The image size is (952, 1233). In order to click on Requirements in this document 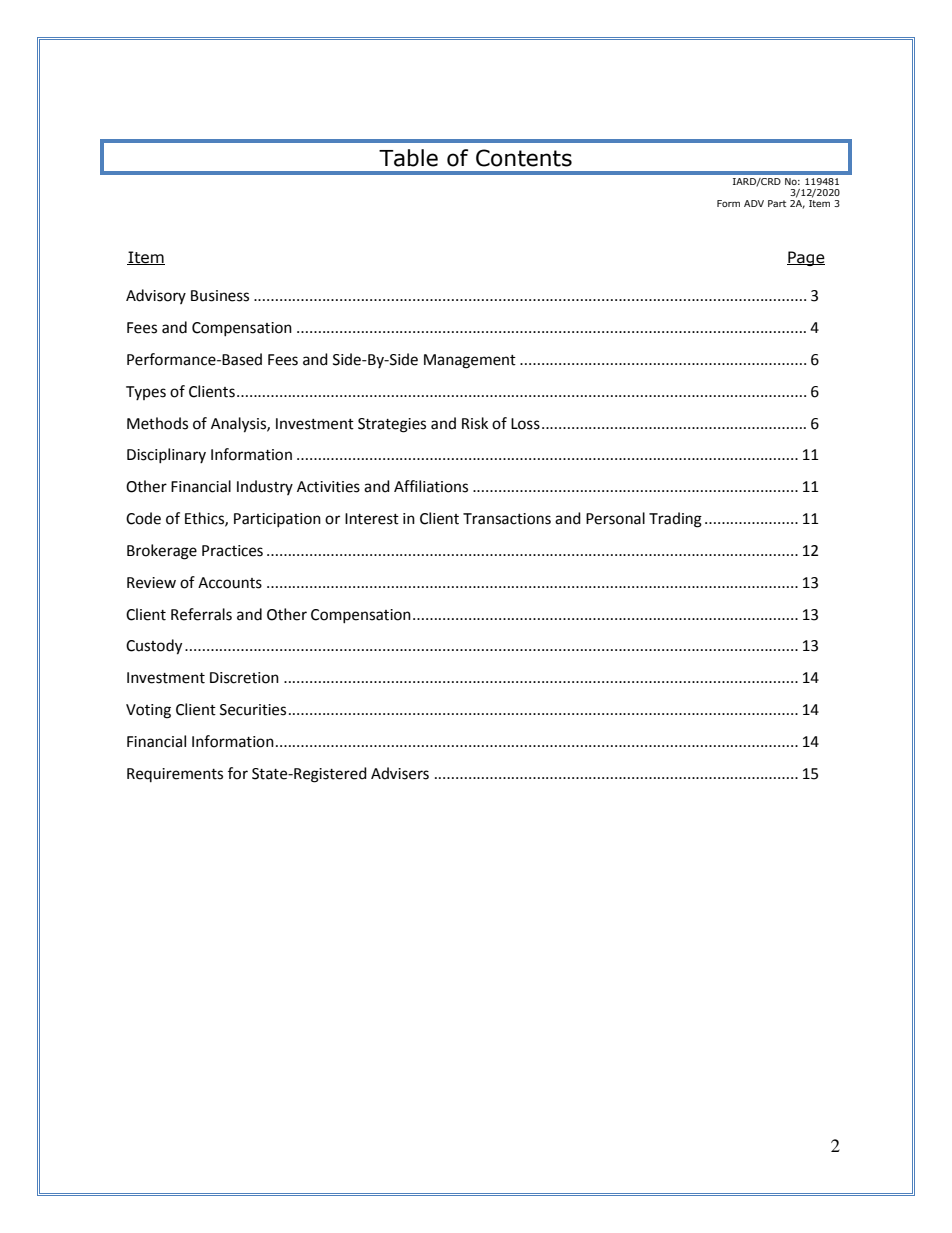, I will do `click(175, 775)`.
